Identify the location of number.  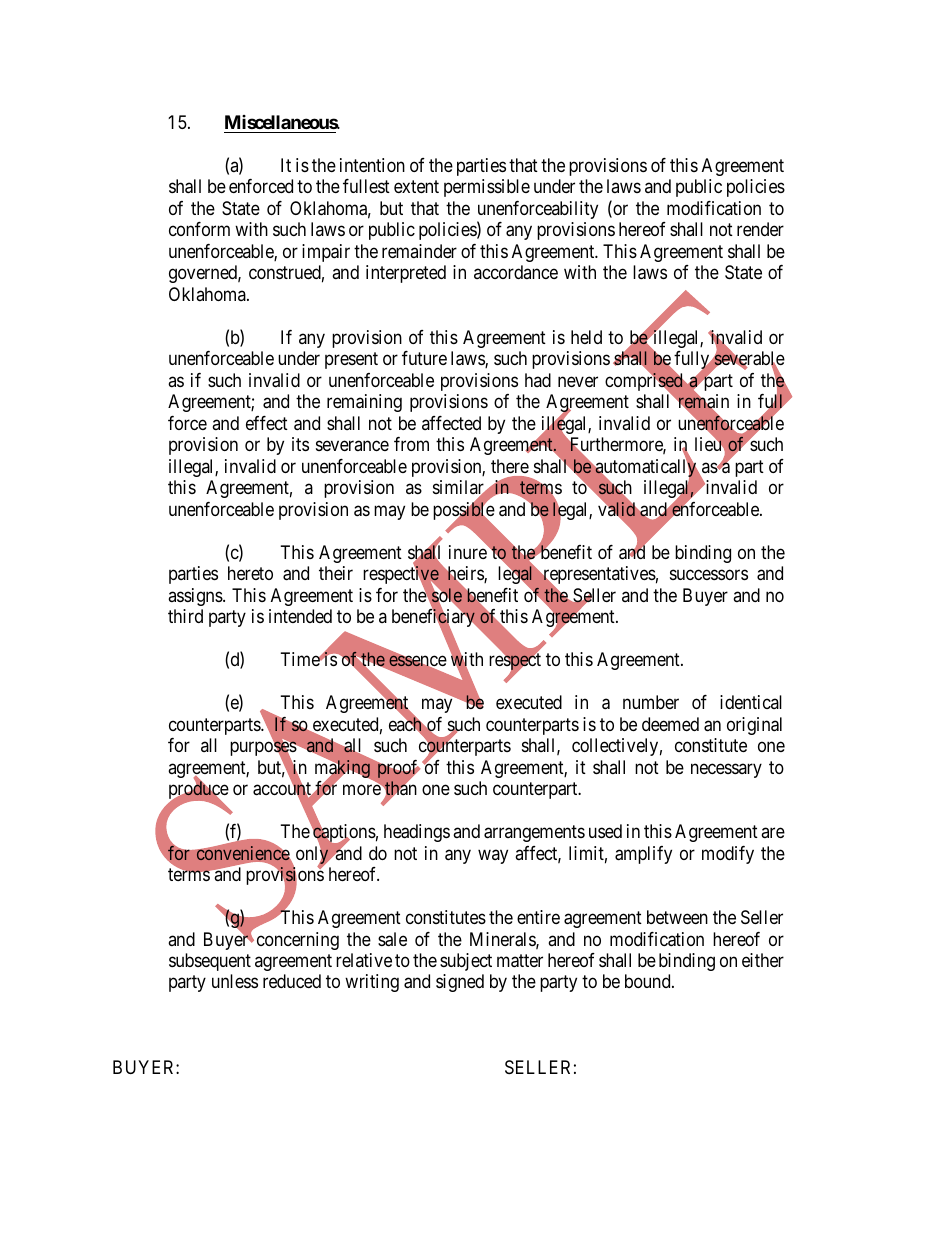
(651, 702).
